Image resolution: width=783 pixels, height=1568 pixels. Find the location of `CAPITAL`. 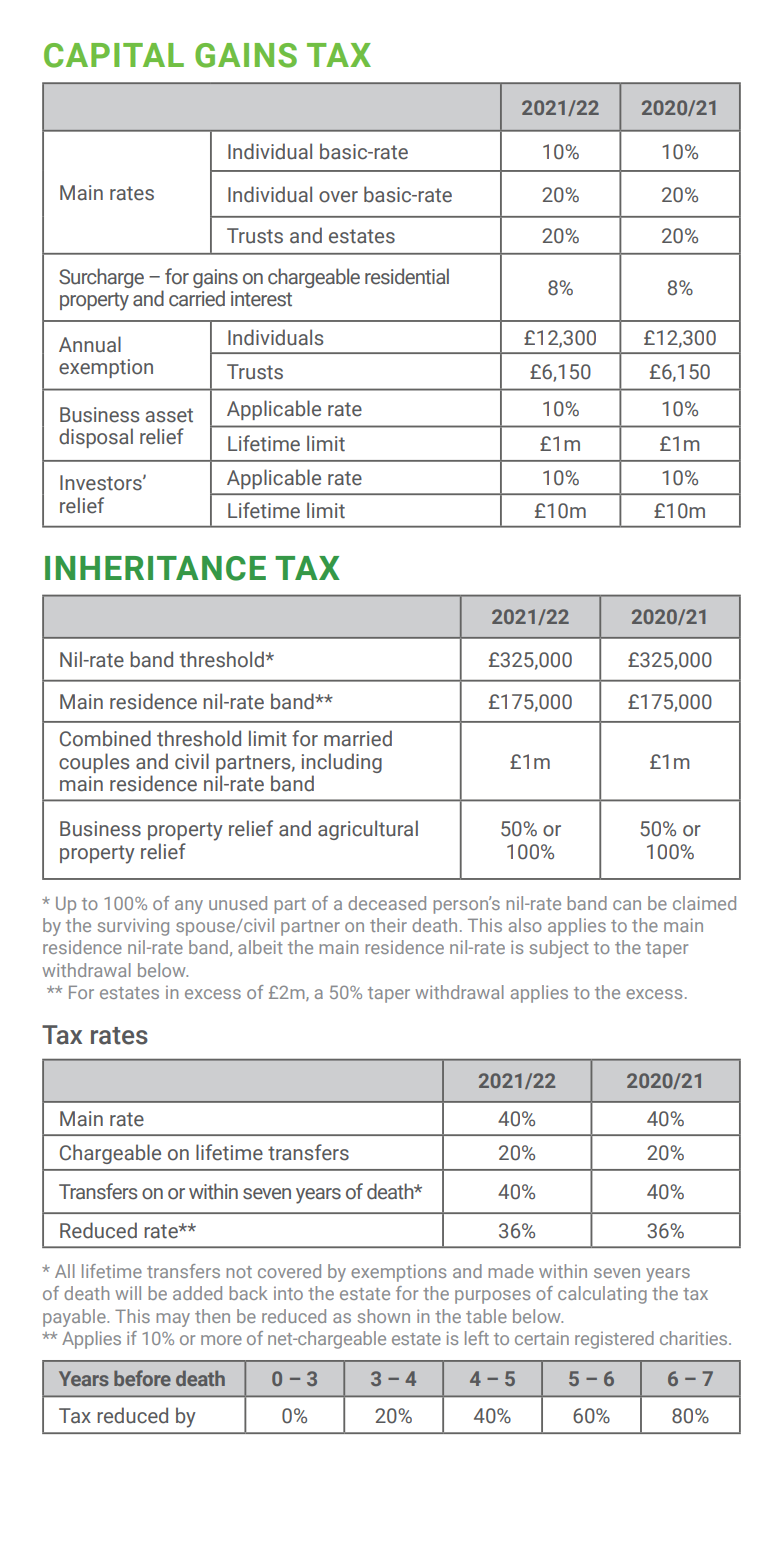

CAPITAL is located at coordinates (114, 55).
